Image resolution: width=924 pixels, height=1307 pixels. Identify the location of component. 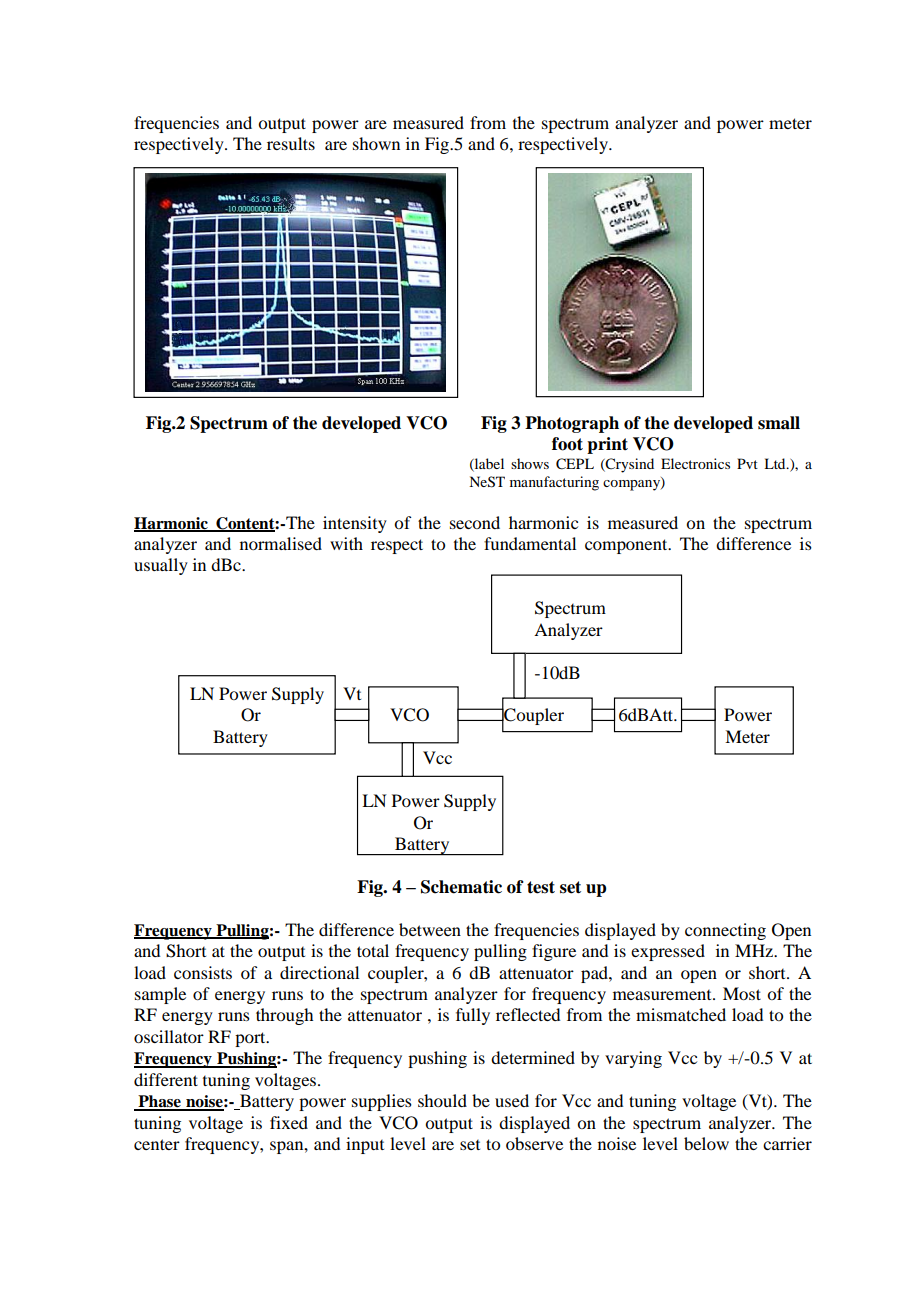
(627, 546).
